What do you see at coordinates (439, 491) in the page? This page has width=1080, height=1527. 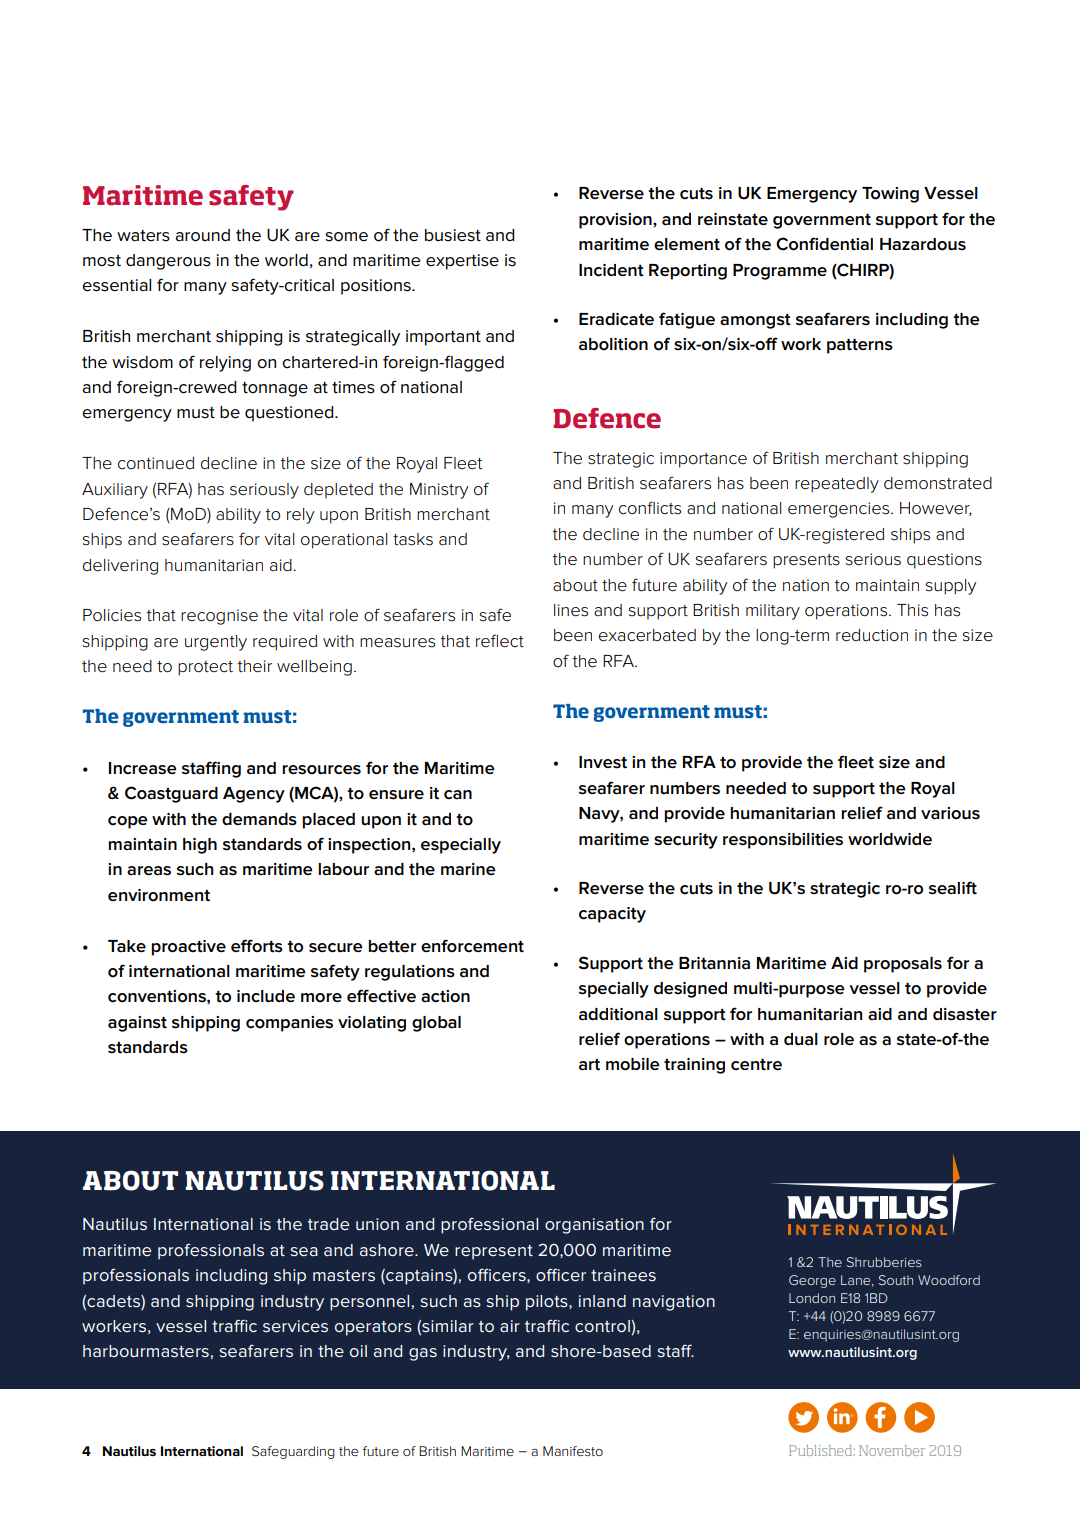 I see `Ministry` at bounding box center [439, 491].
